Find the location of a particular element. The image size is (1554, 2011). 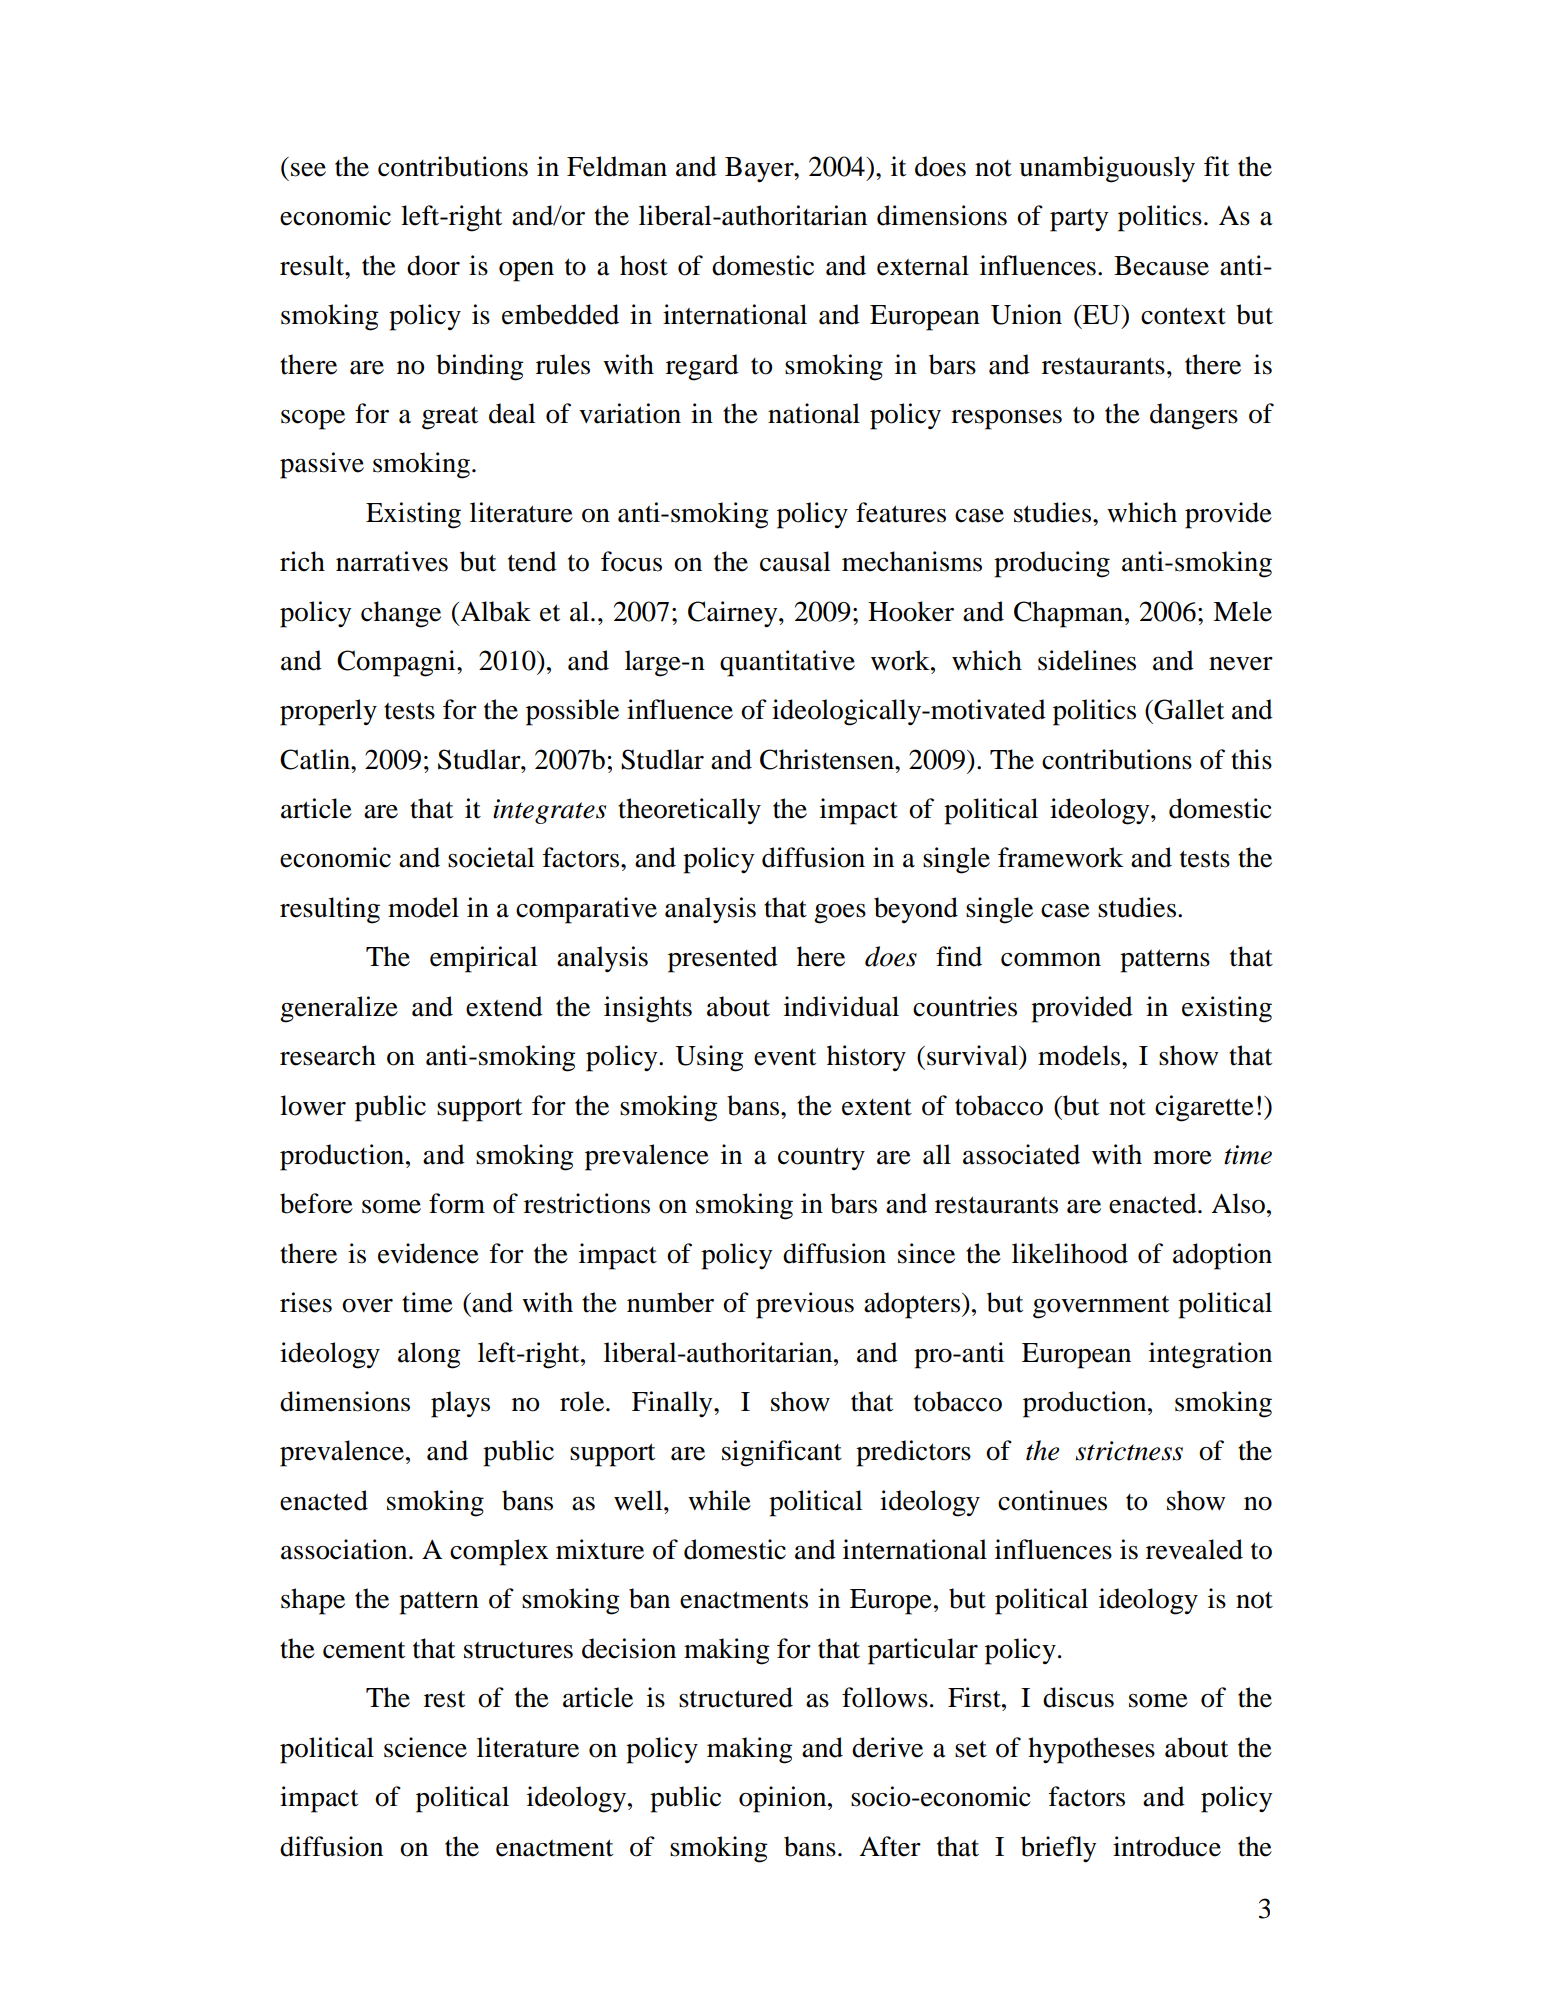

form is located at coordinates (457, 1203).
